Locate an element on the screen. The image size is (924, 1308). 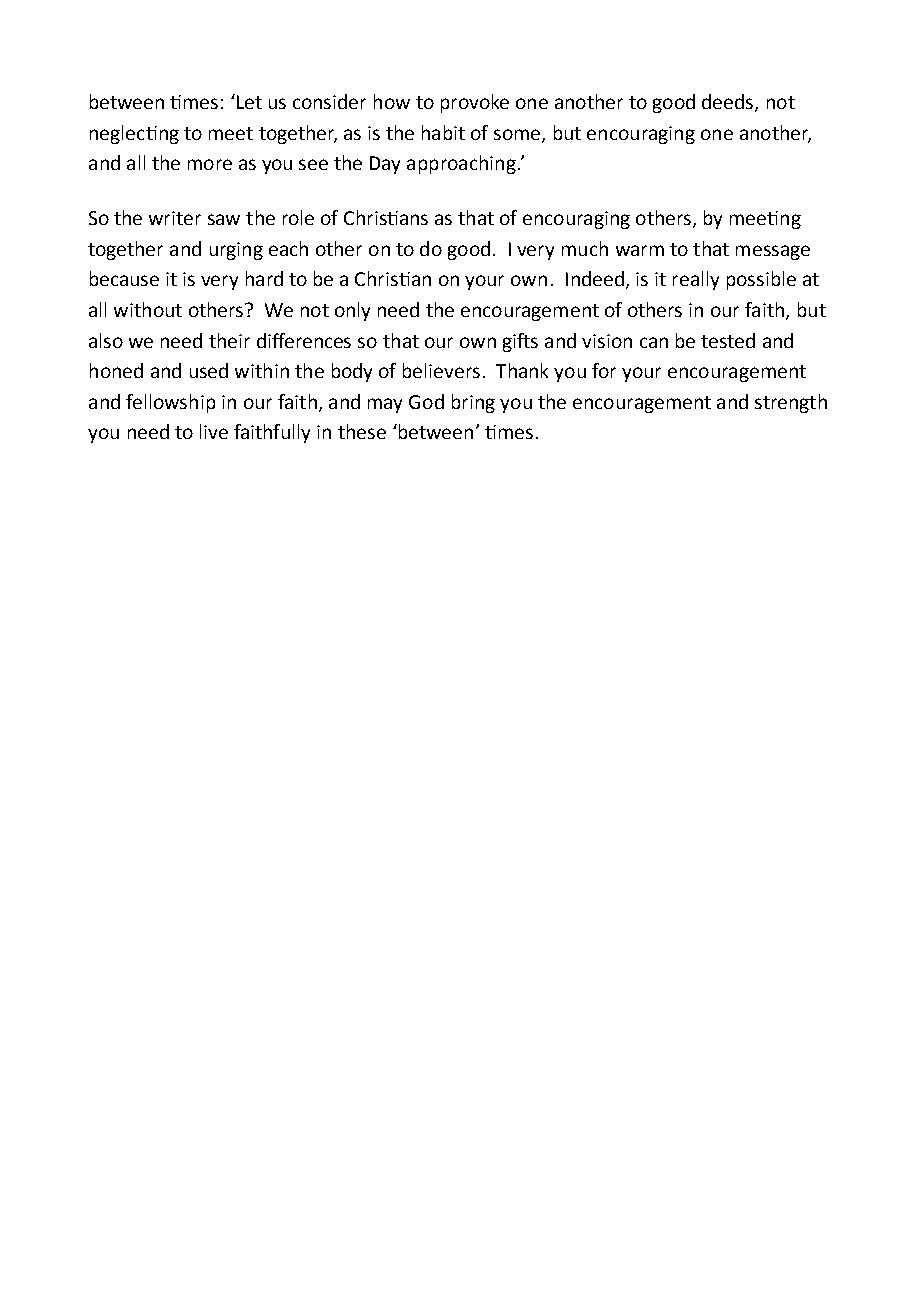
Indeed is located at coordinates (595, 278).
